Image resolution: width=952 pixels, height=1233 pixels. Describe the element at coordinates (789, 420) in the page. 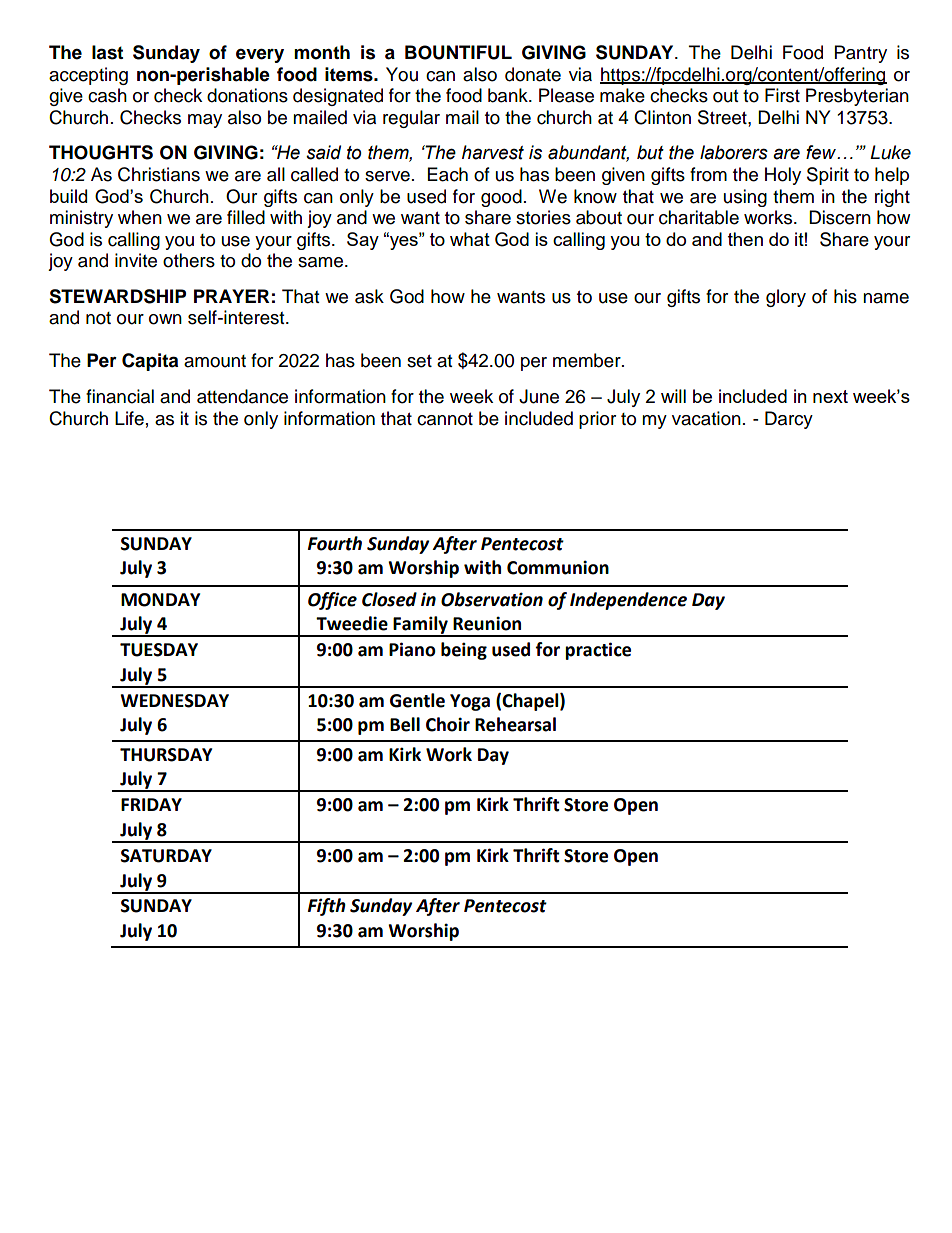

I see `Darcy` at that location.
